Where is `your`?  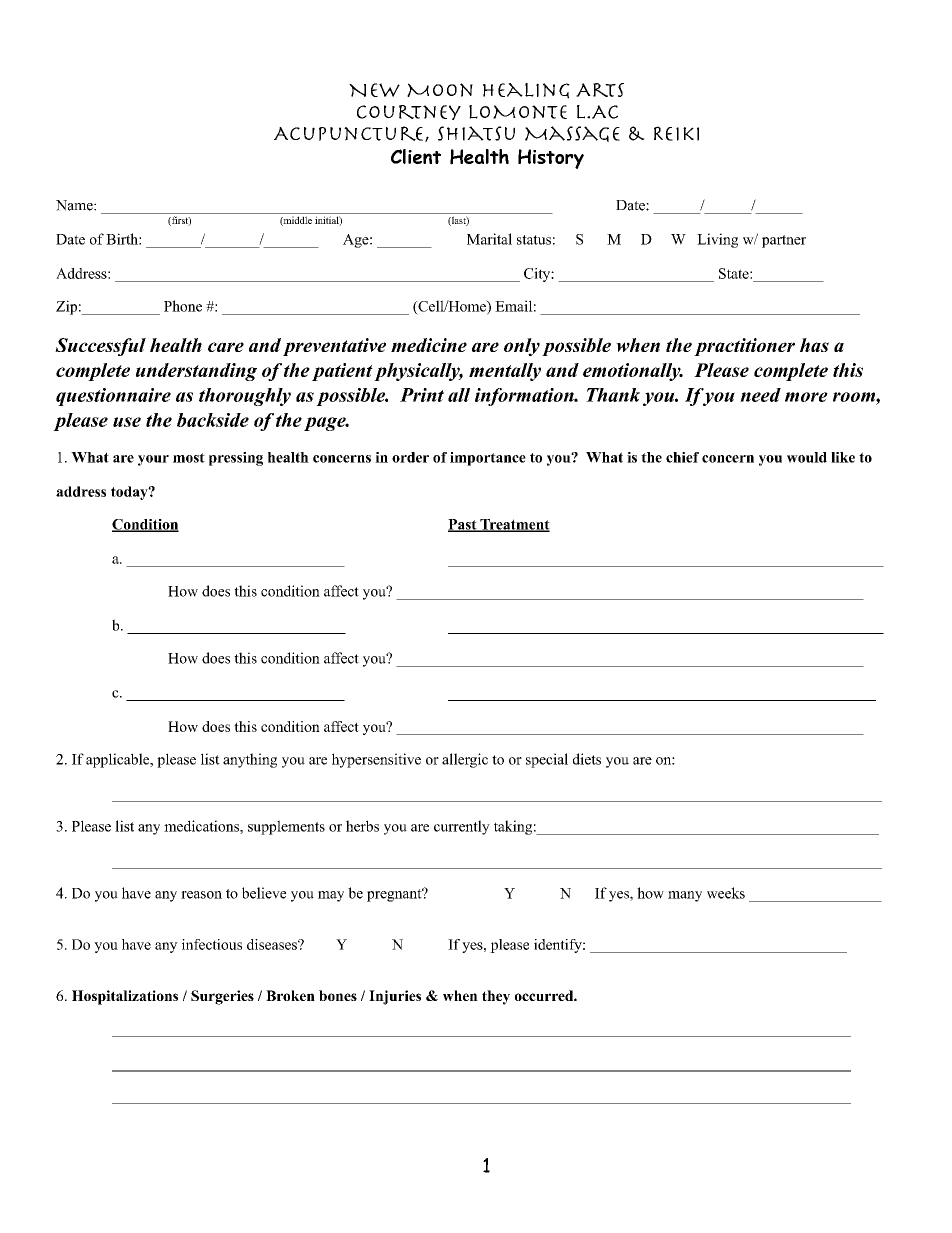
your is located at coordinates (153, 460).
